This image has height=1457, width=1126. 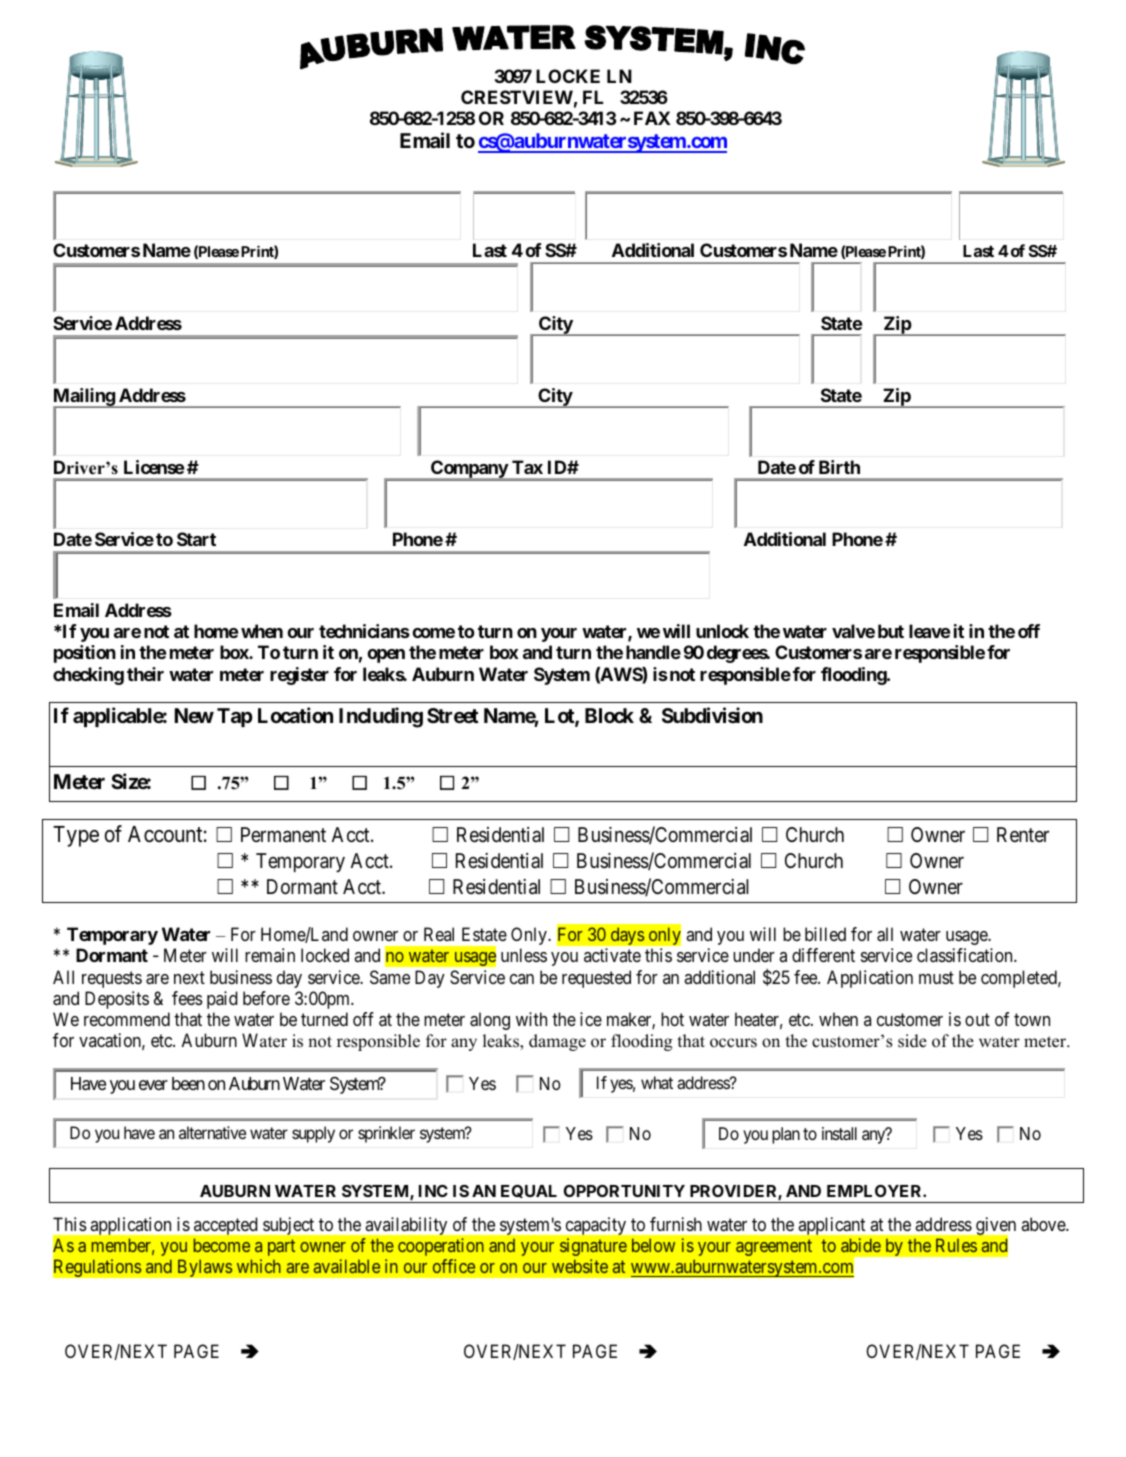 What do you see at coordinates (593, 1247) in the image?
I see `signature` at bounding box center [593, 1247].
